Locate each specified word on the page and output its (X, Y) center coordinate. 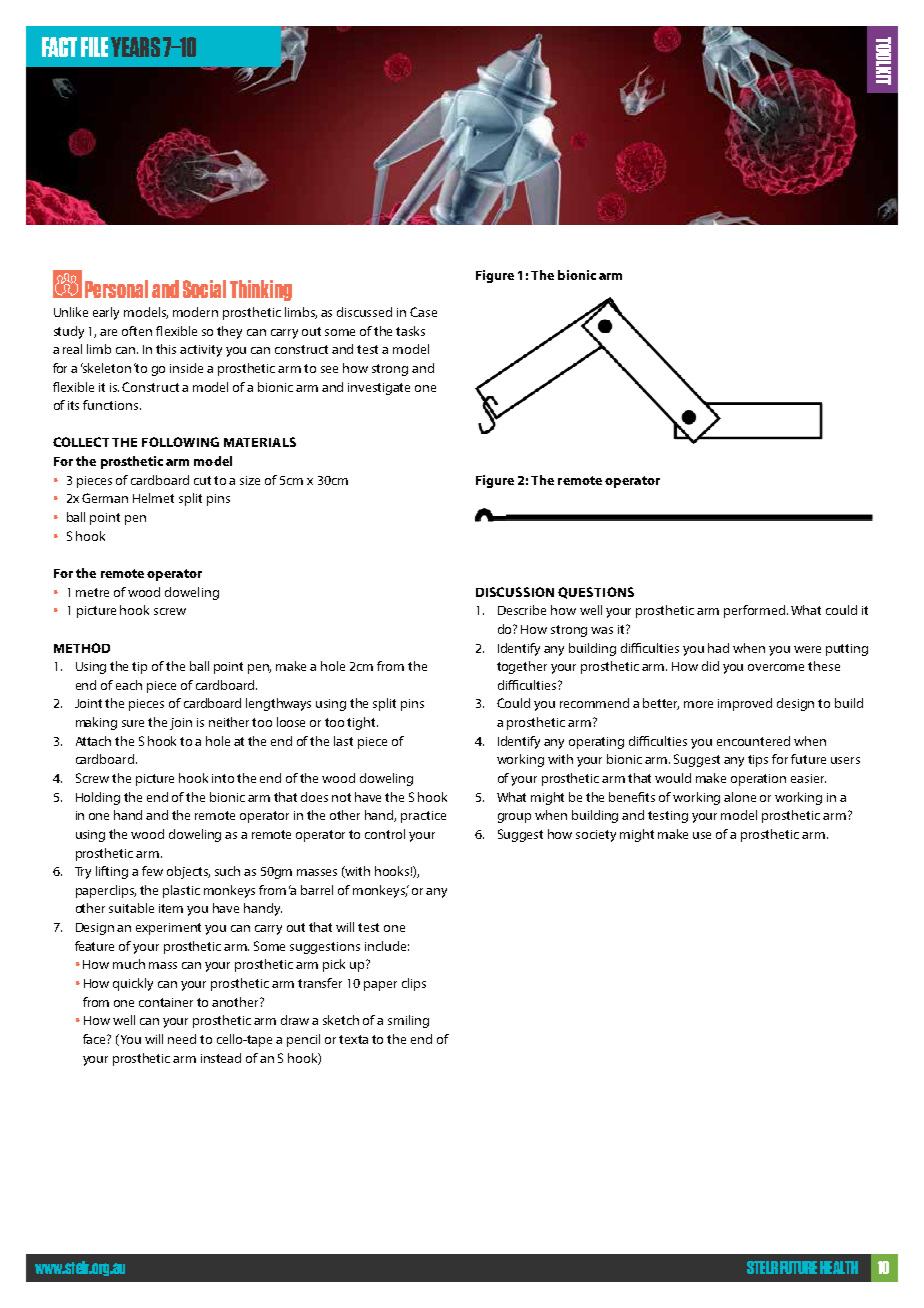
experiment (168, 929)
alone (740, 797)
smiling (408, 1021)
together (522, 667)
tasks (410, 331)
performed (756, 611)
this (166, 349)
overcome (776, 667)
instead (221, 1058)
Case (423, 312)
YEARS (135, 47)
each (129, 685)
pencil (303, 1040)
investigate (379, 389)
